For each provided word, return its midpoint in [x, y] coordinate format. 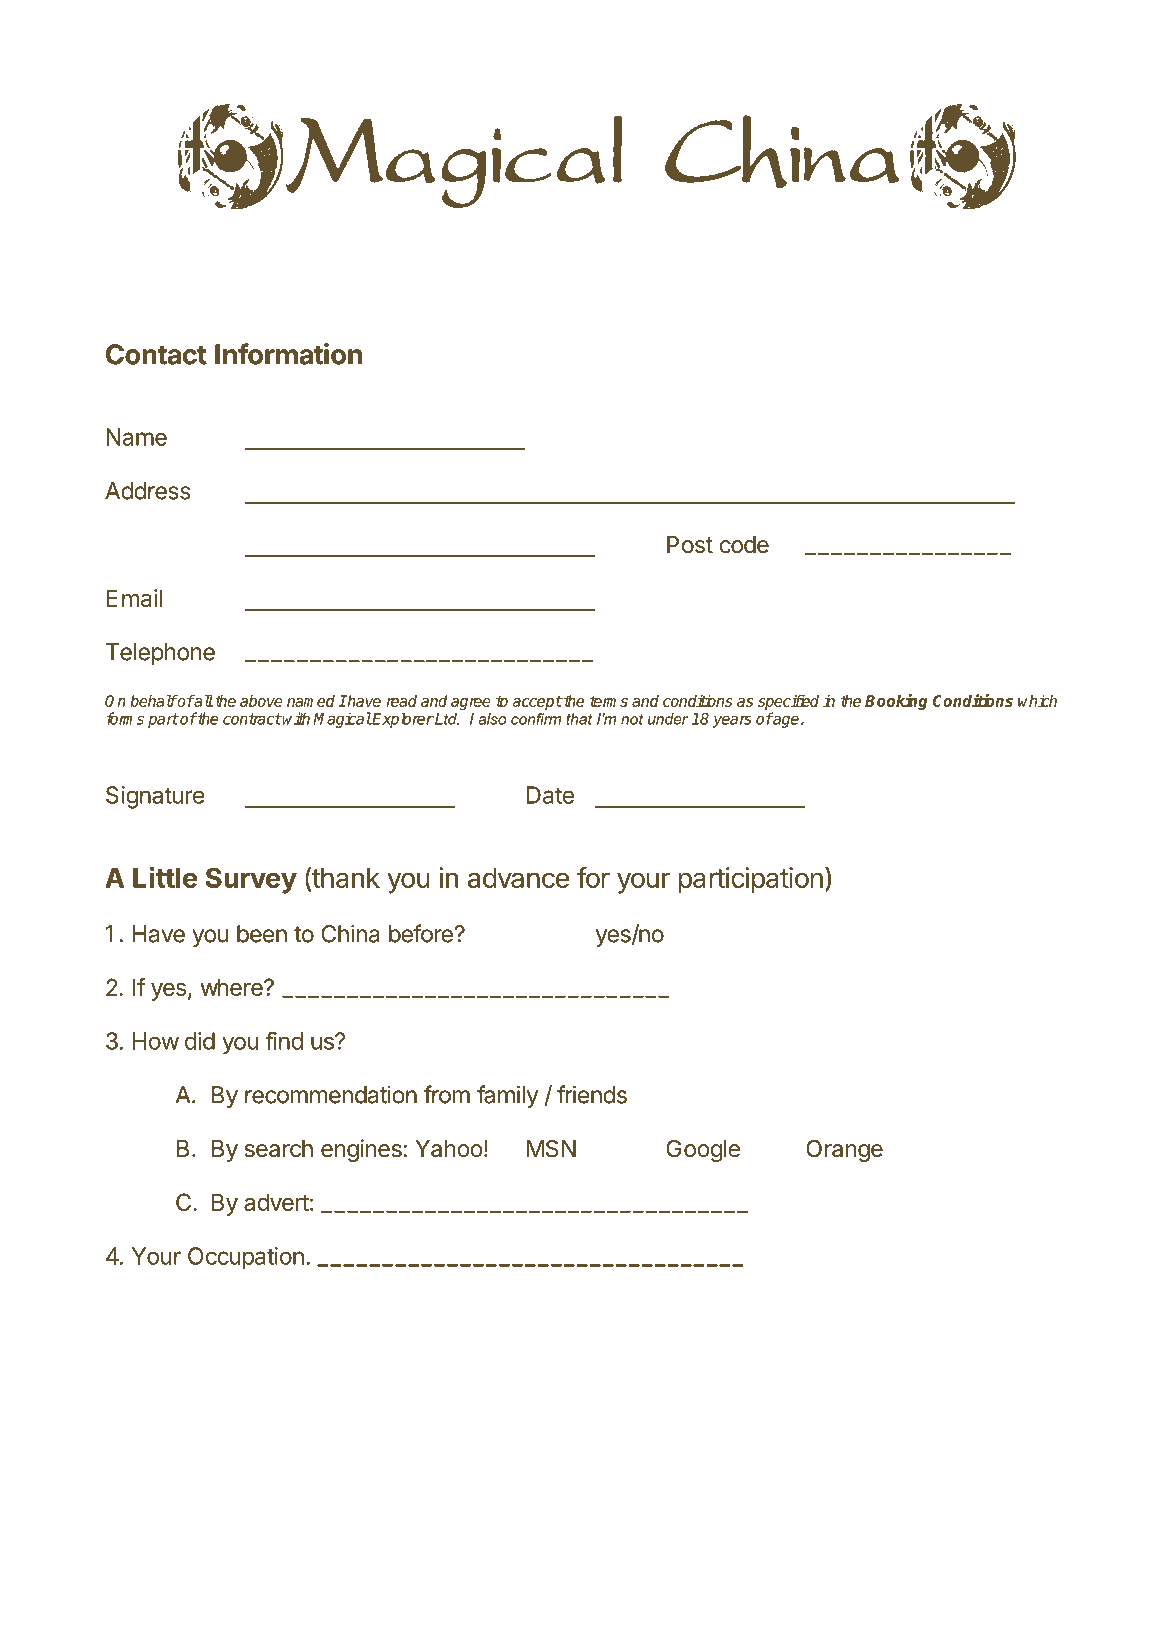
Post [690, 545]
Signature [155, 797]
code [744, 545]
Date [550, 795]
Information [288, 354]
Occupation [246, 1258]
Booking [896, 702]
